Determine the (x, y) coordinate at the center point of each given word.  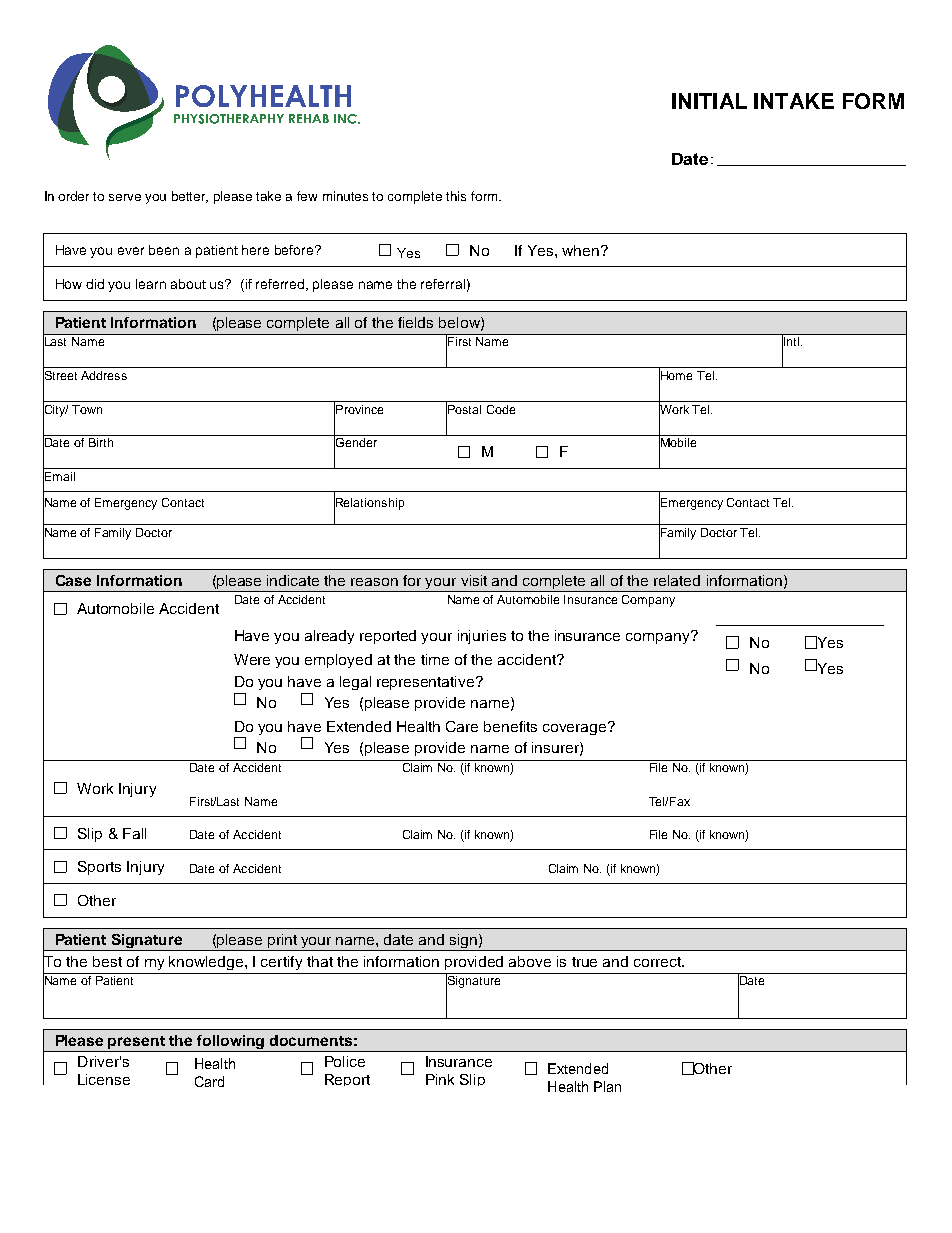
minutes (345, 196)
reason (374, 582)
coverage (576, 728)
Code (501, 409)
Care (462, 726)
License (104, 1079)
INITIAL (709, 101)
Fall (134, 833)
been (164, 250)
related (677, 580)
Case (73, 580)
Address (104, 375)
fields (415, 322)
